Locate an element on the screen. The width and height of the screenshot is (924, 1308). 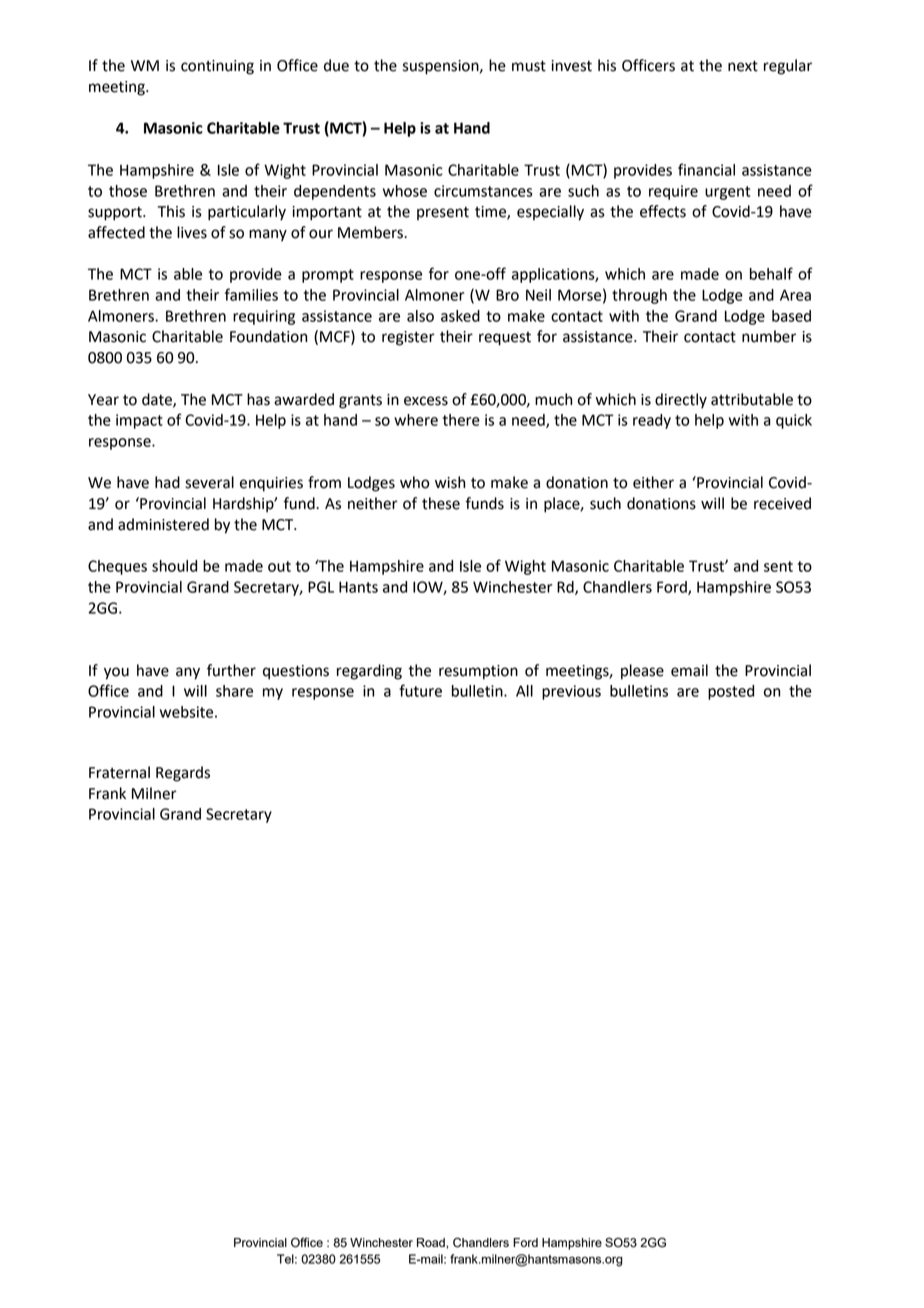
families is located at coordinates (251, 294).
